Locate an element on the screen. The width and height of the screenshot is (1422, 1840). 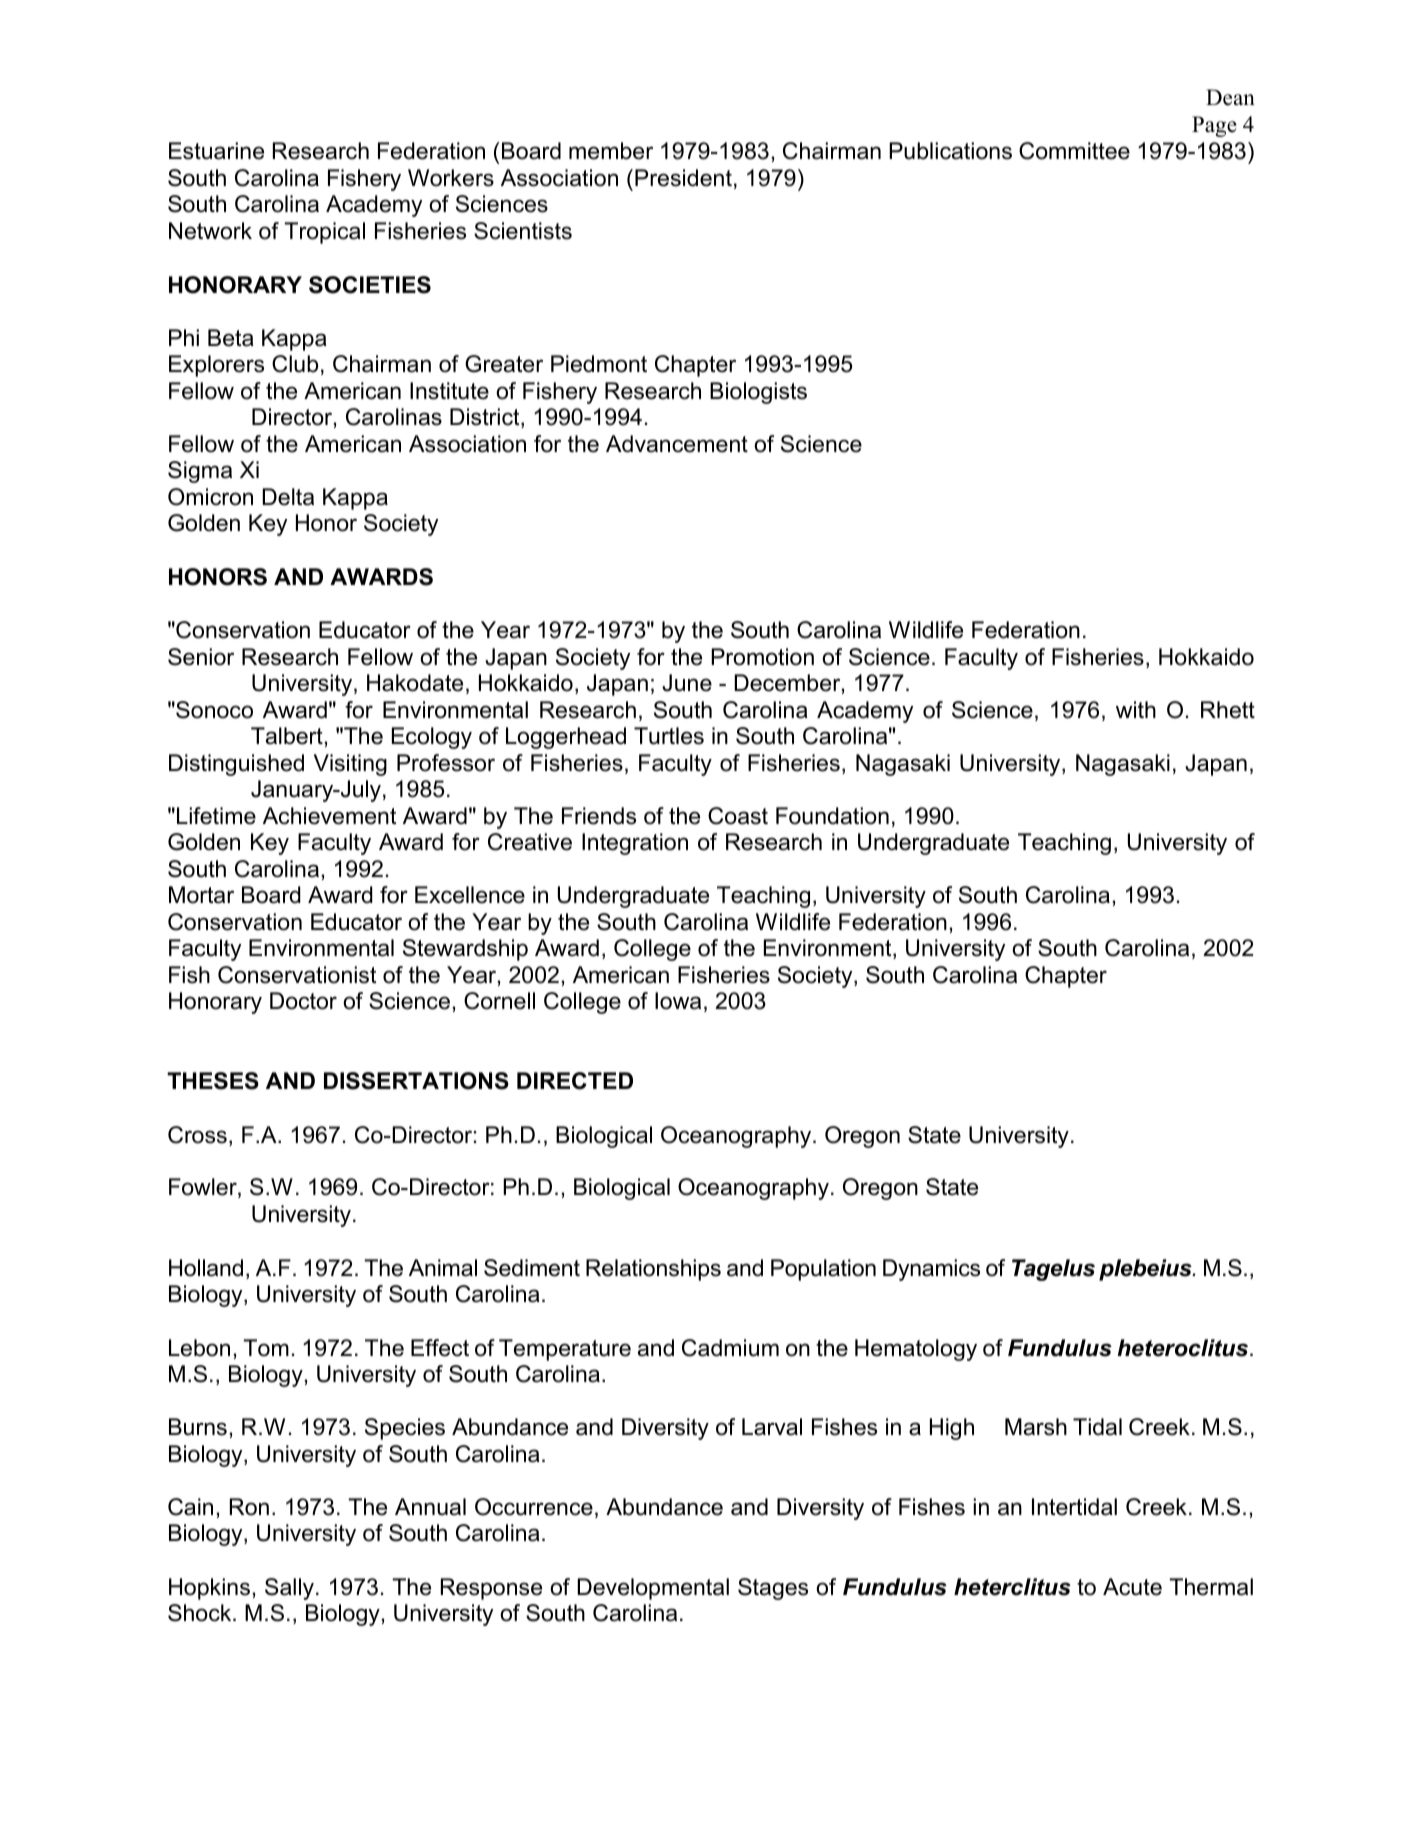
Sally is located at coordinates (291, 1589).
